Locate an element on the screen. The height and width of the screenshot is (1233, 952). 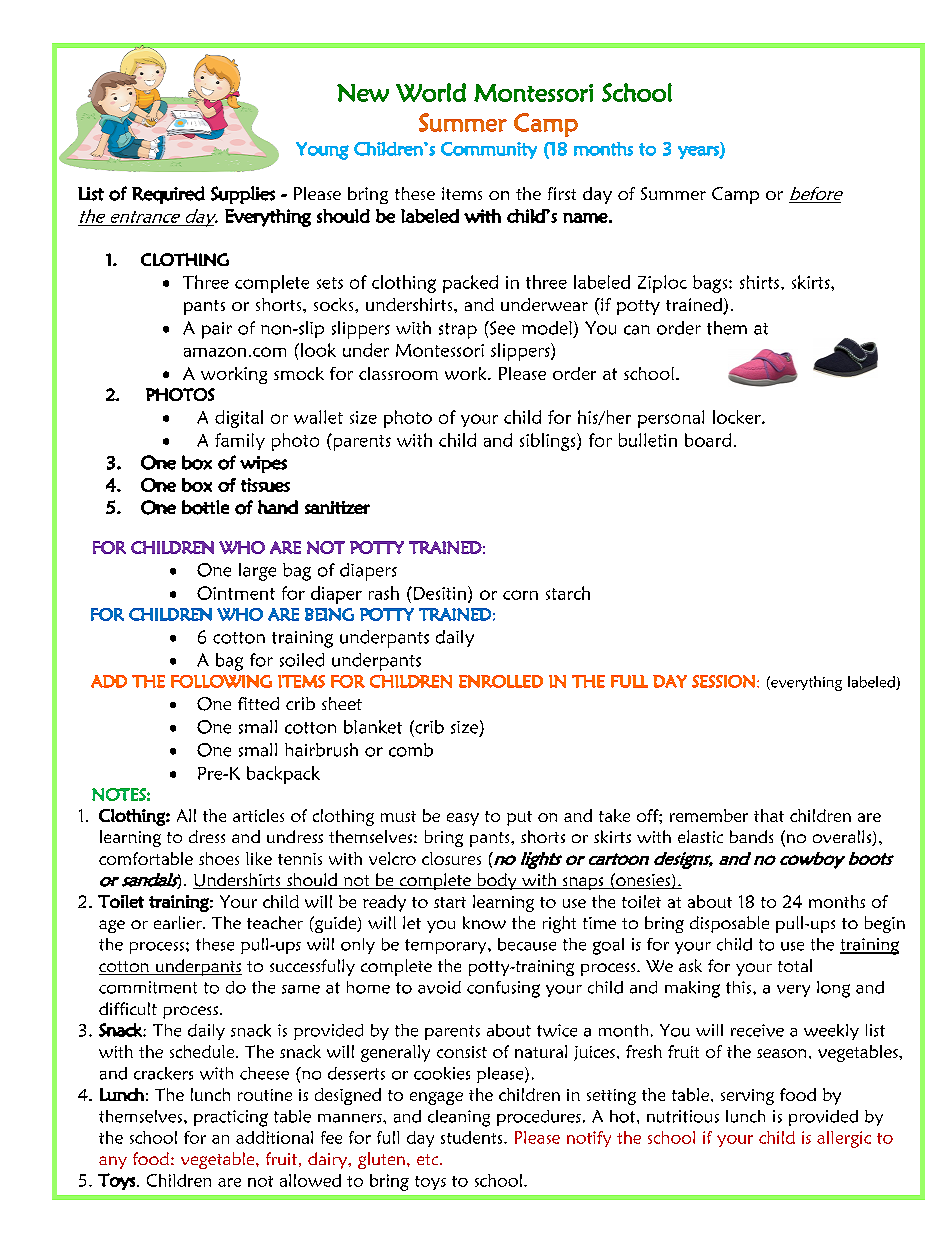
articles is located at coordinates (258, 815).
